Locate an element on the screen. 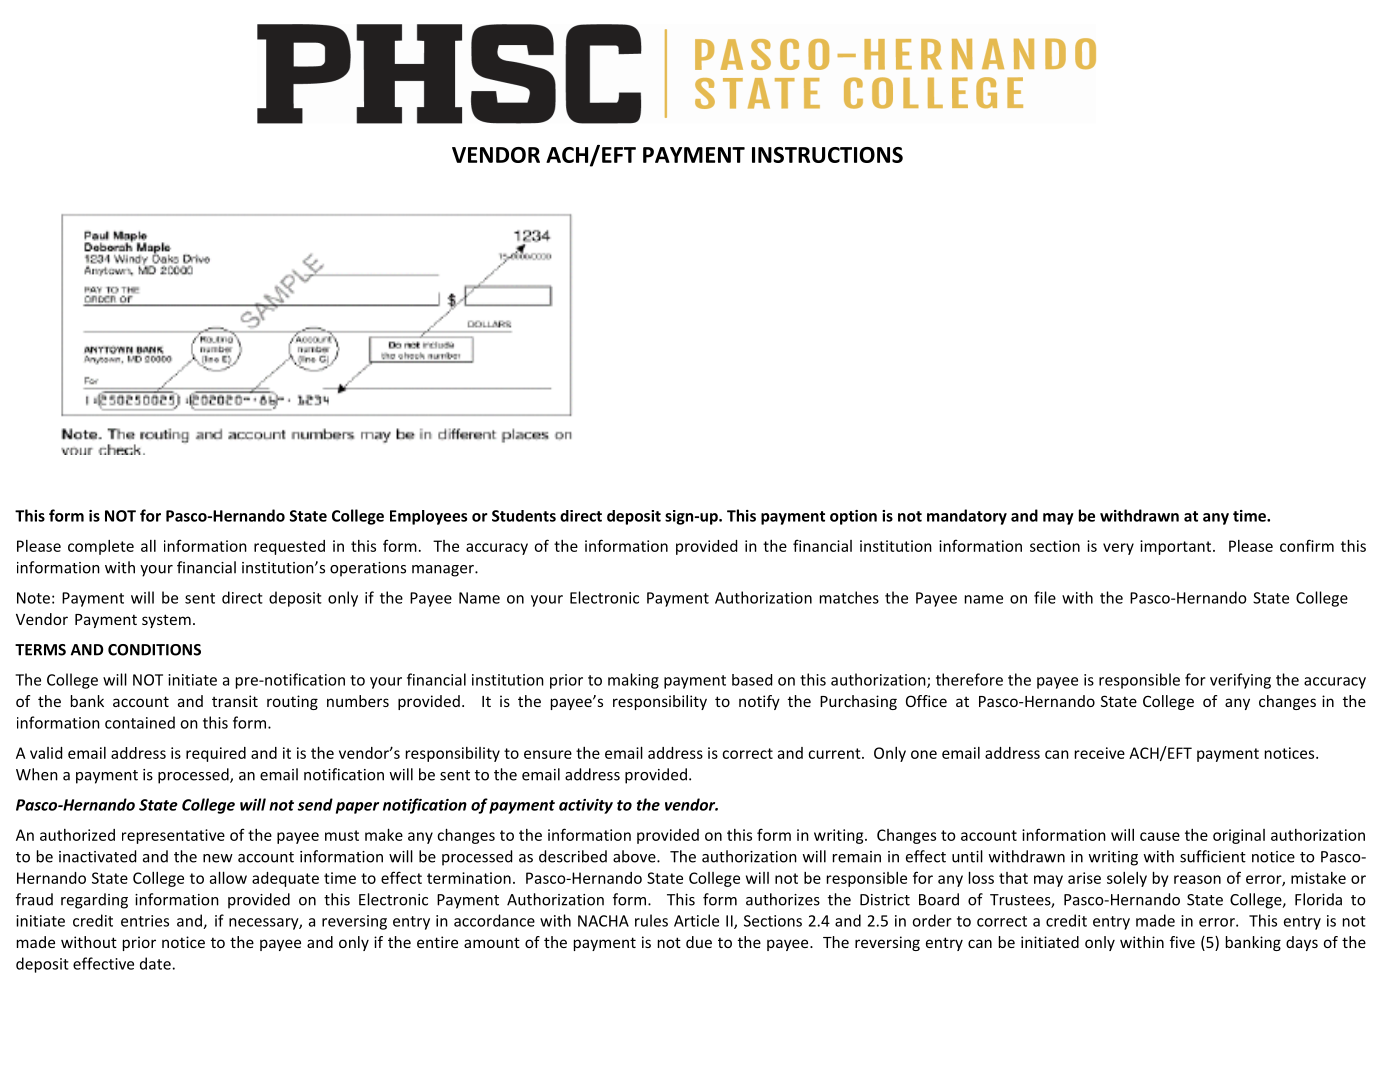 The height and width of the screenshot is (1077, 1393). Students is located at coordinates (524, 516).
